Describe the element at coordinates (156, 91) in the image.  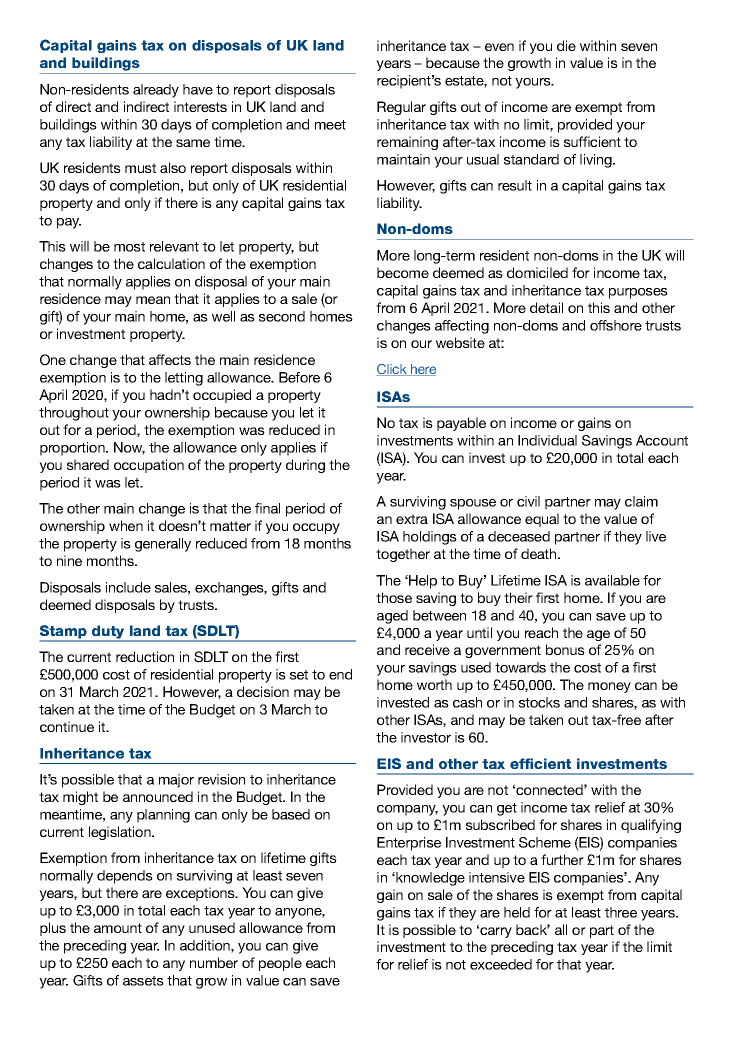
I see `already` at that location.
